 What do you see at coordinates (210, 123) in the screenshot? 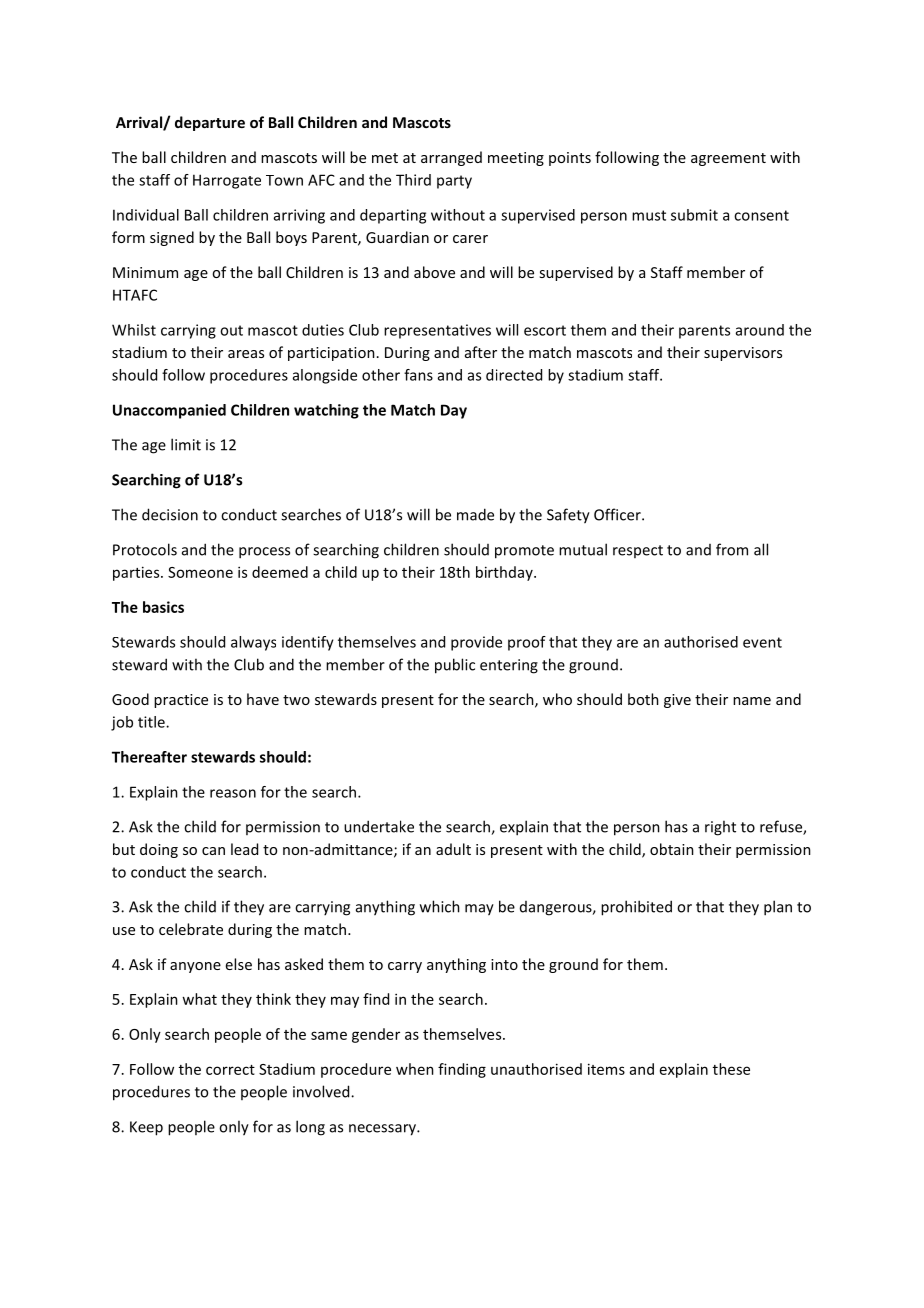
I see `departure` at bounding box center [210, 123].
